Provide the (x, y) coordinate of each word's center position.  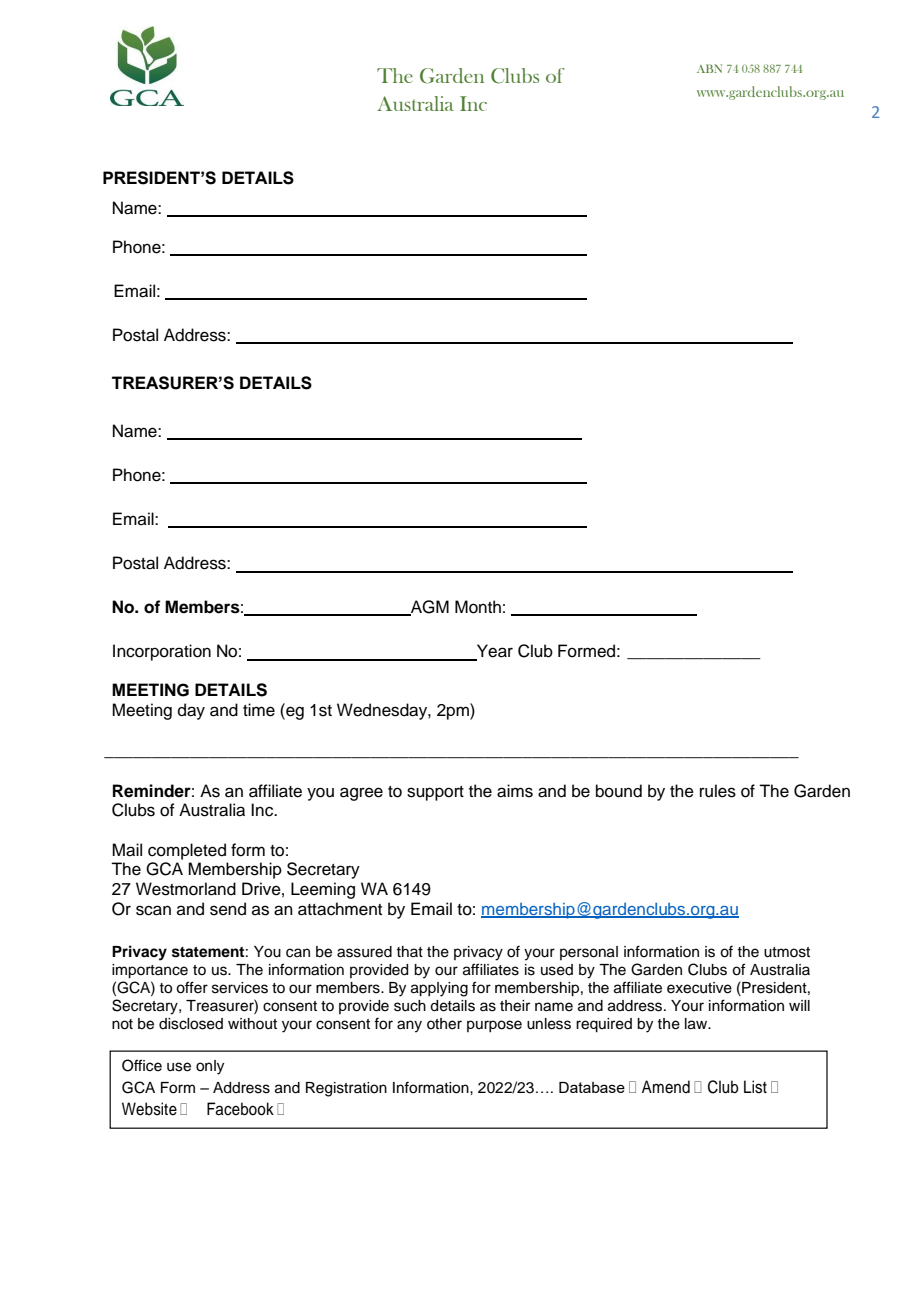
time (259, 710)
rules (718, 791)
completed (187, 851)
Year (494, 652)
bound (619, 791)
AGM (429, 608)
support (435, 793)
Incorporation (162, 652)
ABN (709, 68)
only (210, 1067)
